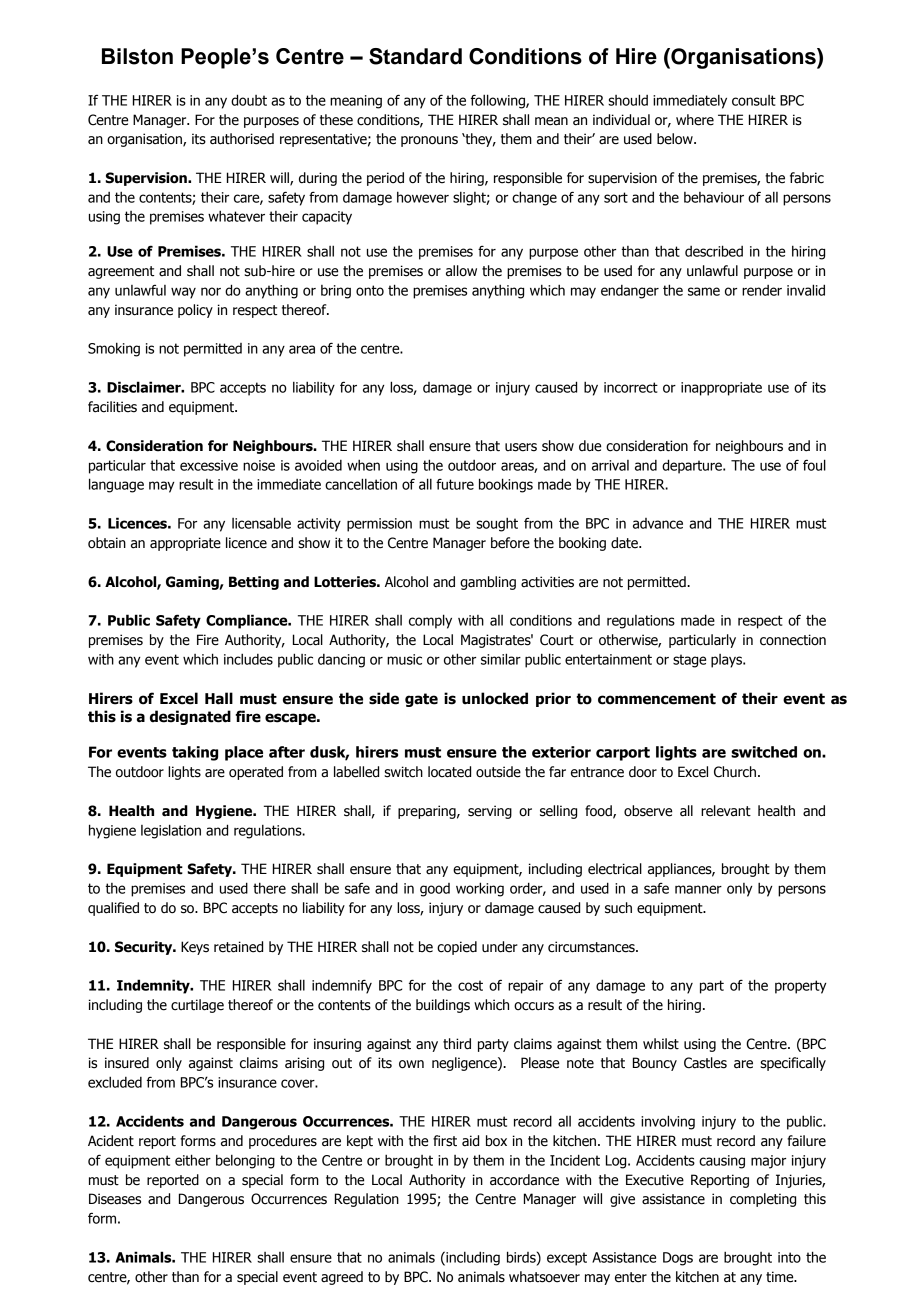  Describe the element at coordinates (544, 1277) in the image. I see `whatsoever` at that location.
